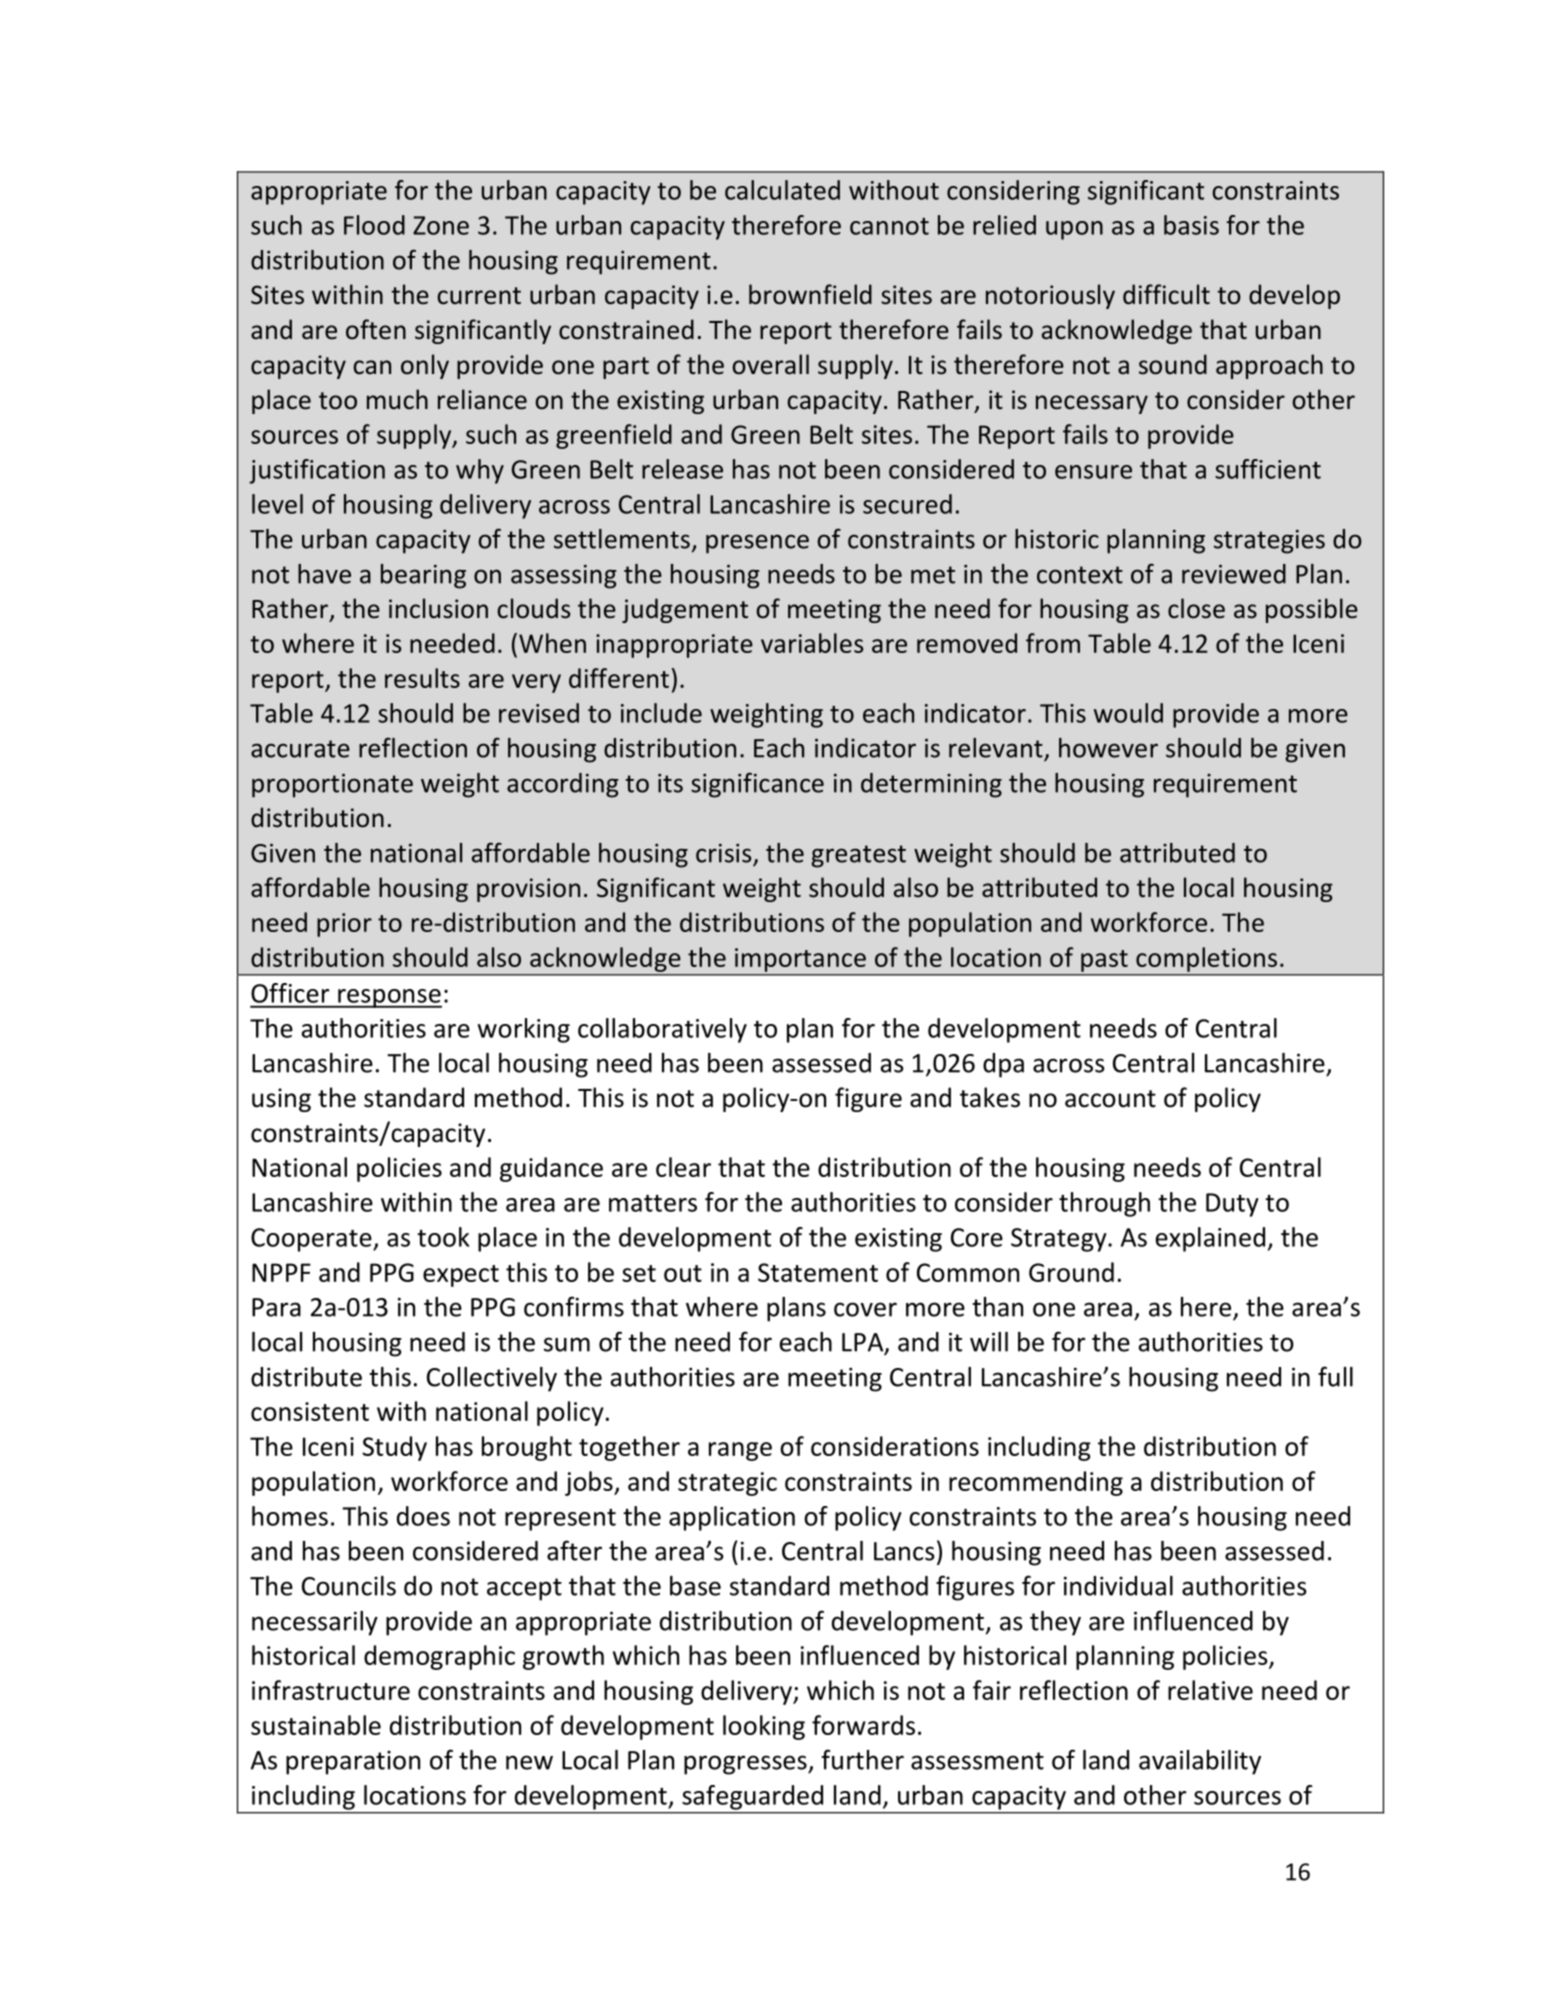  Describe the element at coordinates (764, 1727) in the screenshot. I see `looking` at that location.
